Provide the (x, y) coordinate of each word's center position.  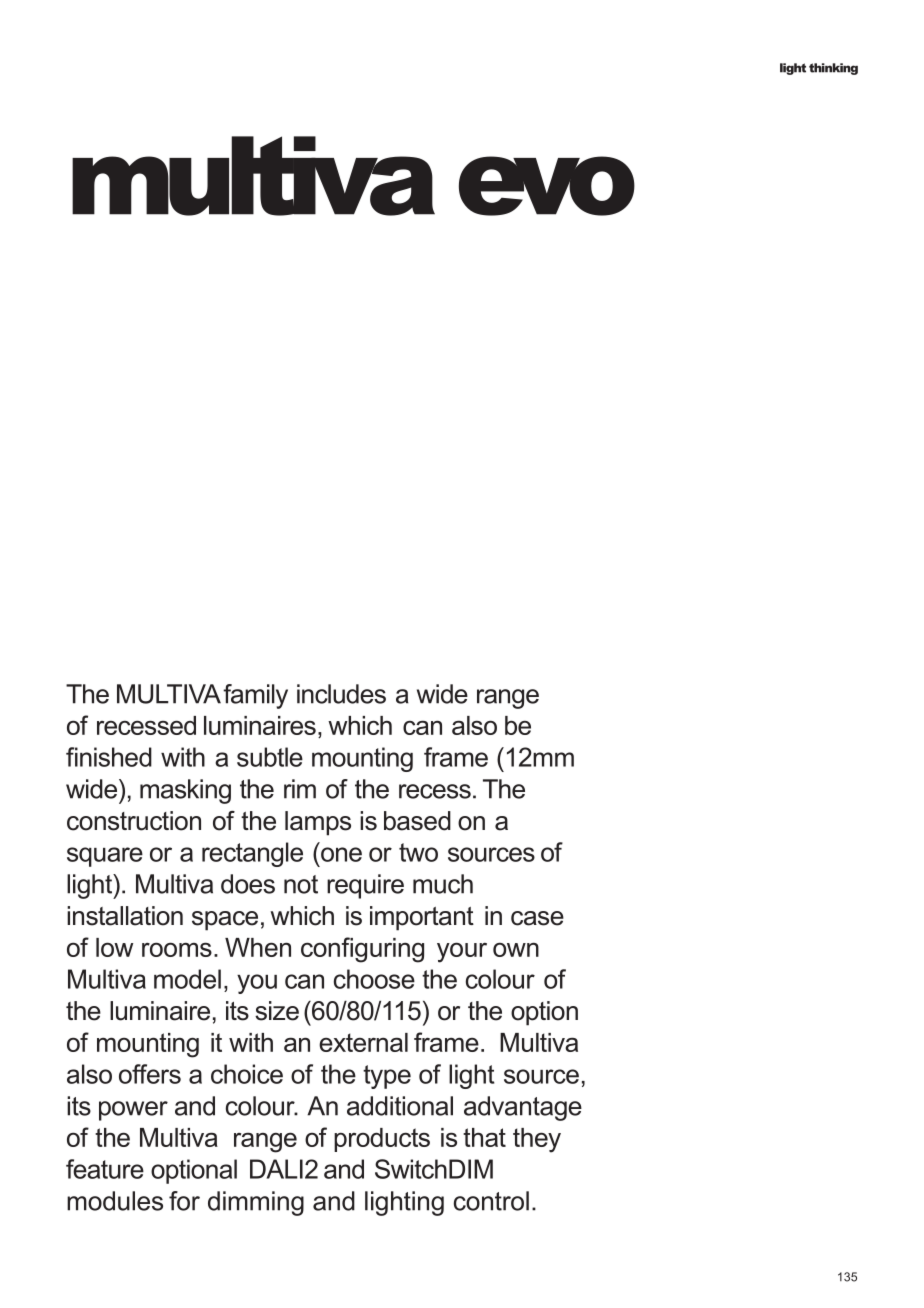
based (417, 821)
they (537, 1140)
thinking (833, 69)
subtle (270, 757)
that (484, 1137)
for (184, 1201)
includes (341, 694)
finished (109, 757)
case (537, 918)
